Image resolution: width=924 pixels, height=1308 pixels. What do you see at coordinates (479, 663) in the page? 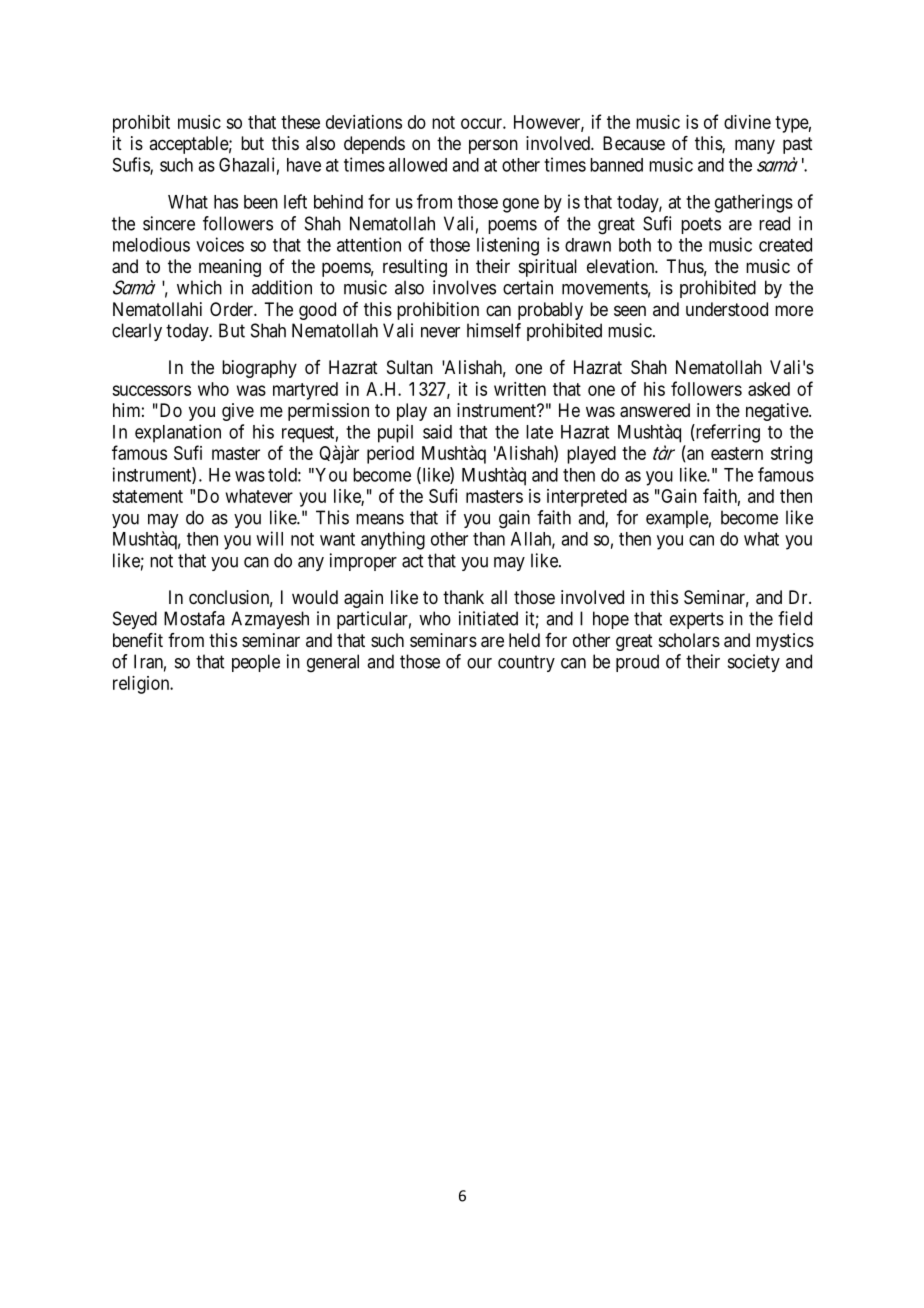
I see `our` at bounding box center [479, 663].
